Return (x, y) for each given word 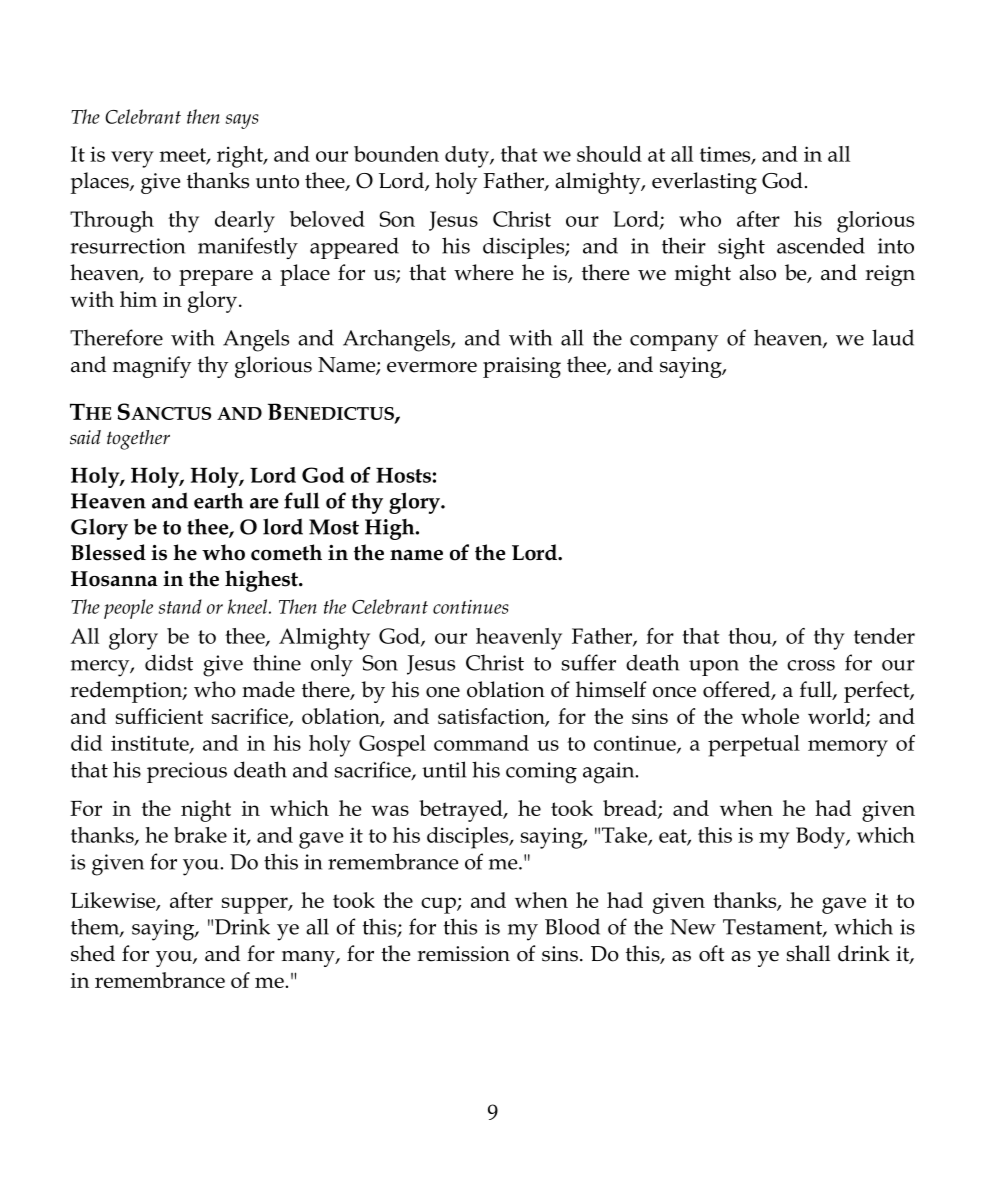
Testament (773, 928)
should (609, 154)
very (132, 159)
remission (463, 954)
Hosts (403, 475)
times (726, 155)
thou (751, 637)
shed (93, 953)
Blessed (108, 552)
